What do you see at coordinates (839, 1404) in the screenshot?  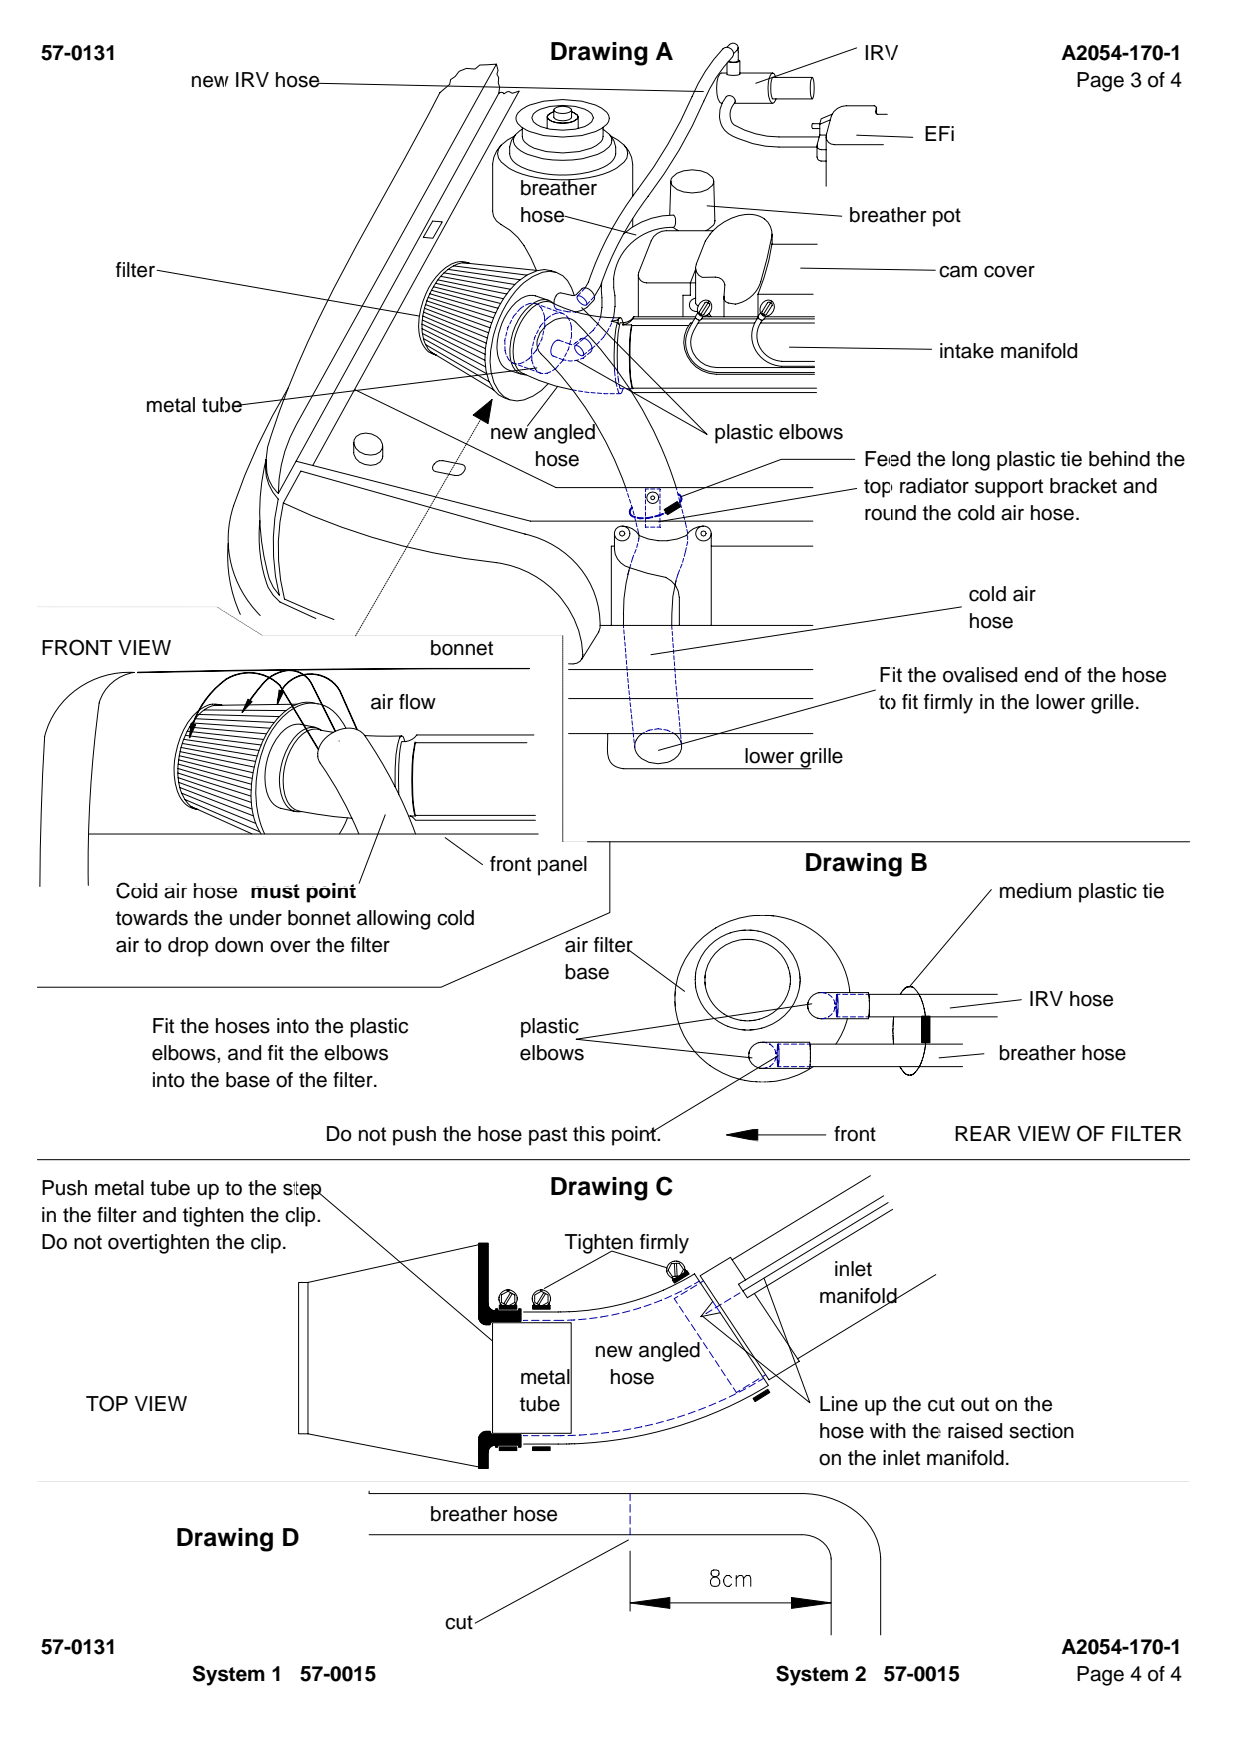 I see `Line` at bounding box center [839, 1404].
